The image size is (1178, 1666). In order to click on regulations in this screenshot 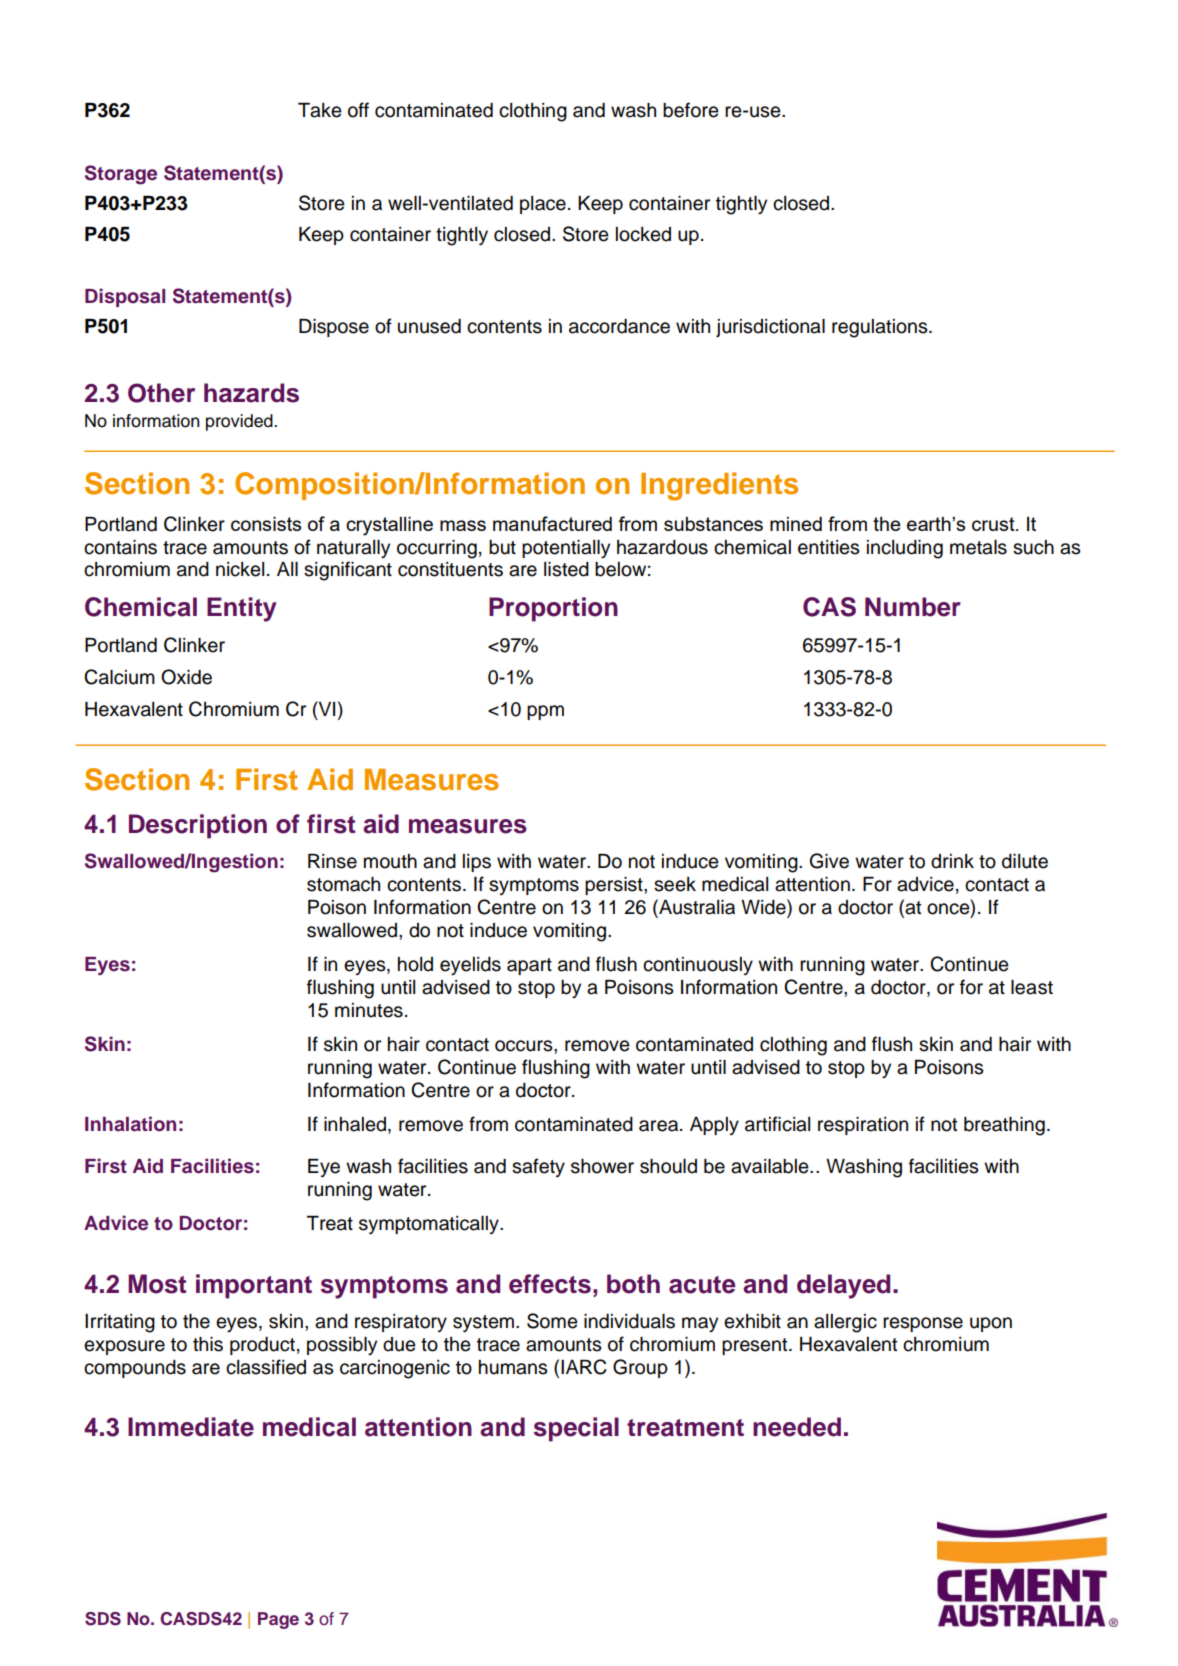, I will do `click(881, 328)`.
